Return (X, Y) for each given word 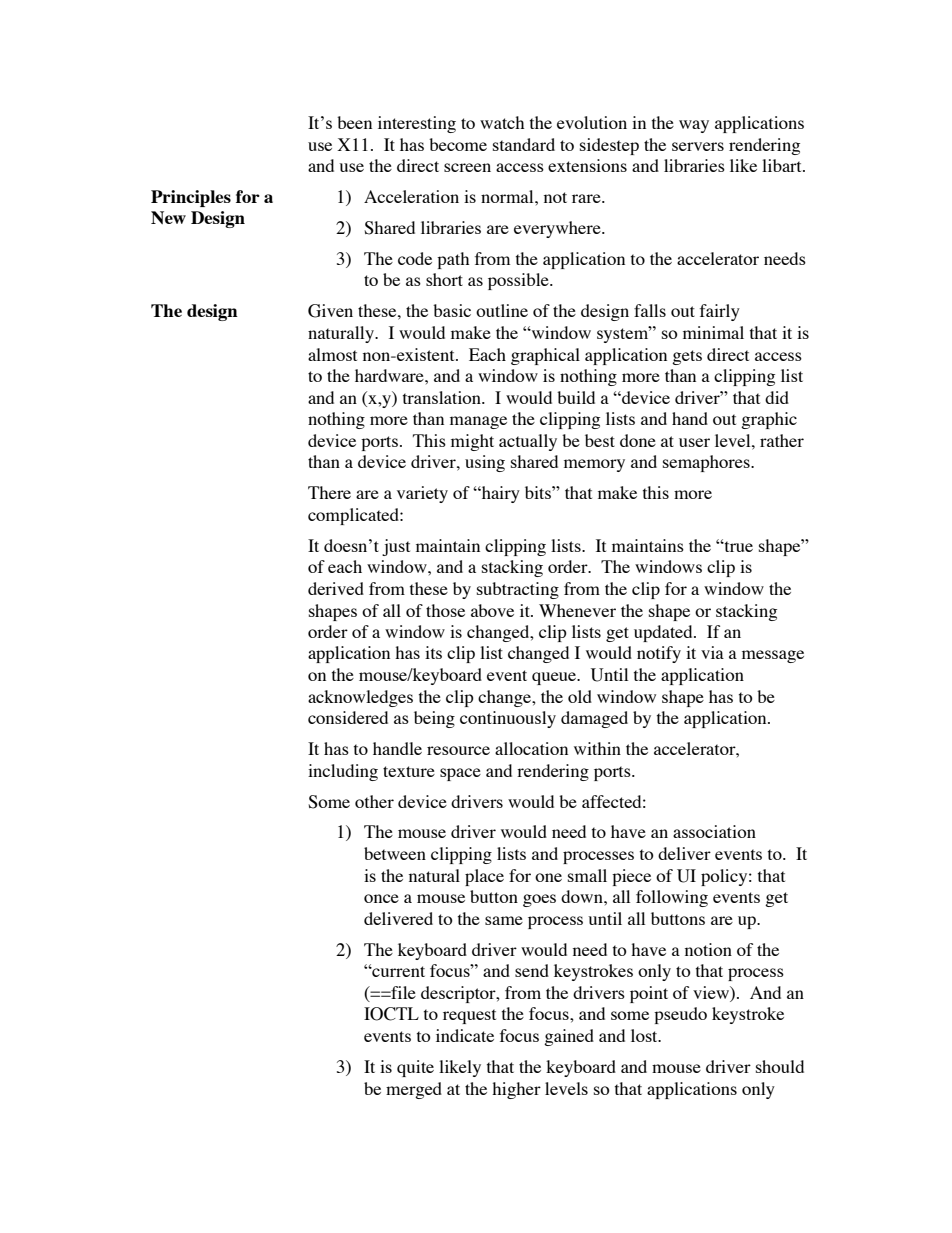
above (492, 610)
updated (664, 633)
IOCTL (391, 1014)
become (458, 144)
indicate (465, 1035)
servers (698, 146)
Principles (191, 198)
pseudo (680, 1015)
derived (336, 588)
